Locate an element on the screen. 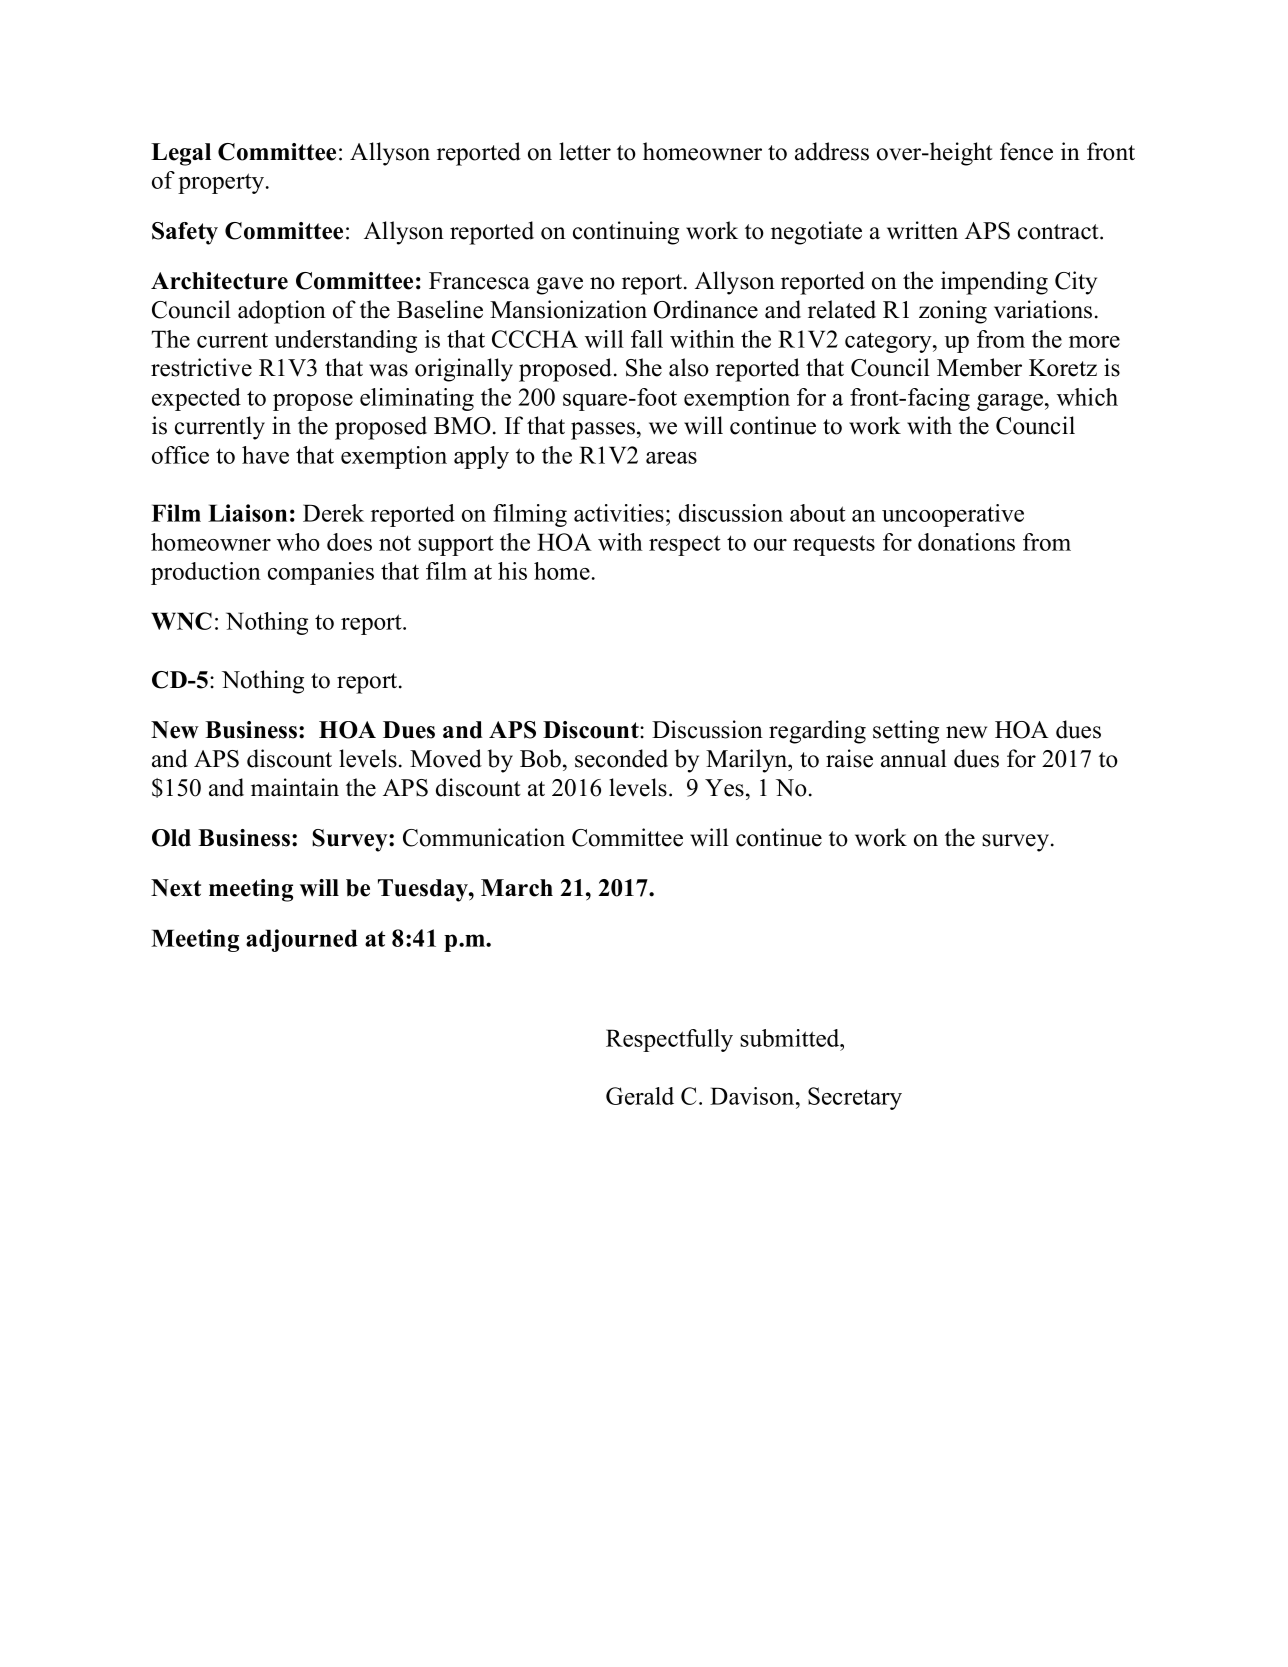  companies is located at coordinates (321, 573).
